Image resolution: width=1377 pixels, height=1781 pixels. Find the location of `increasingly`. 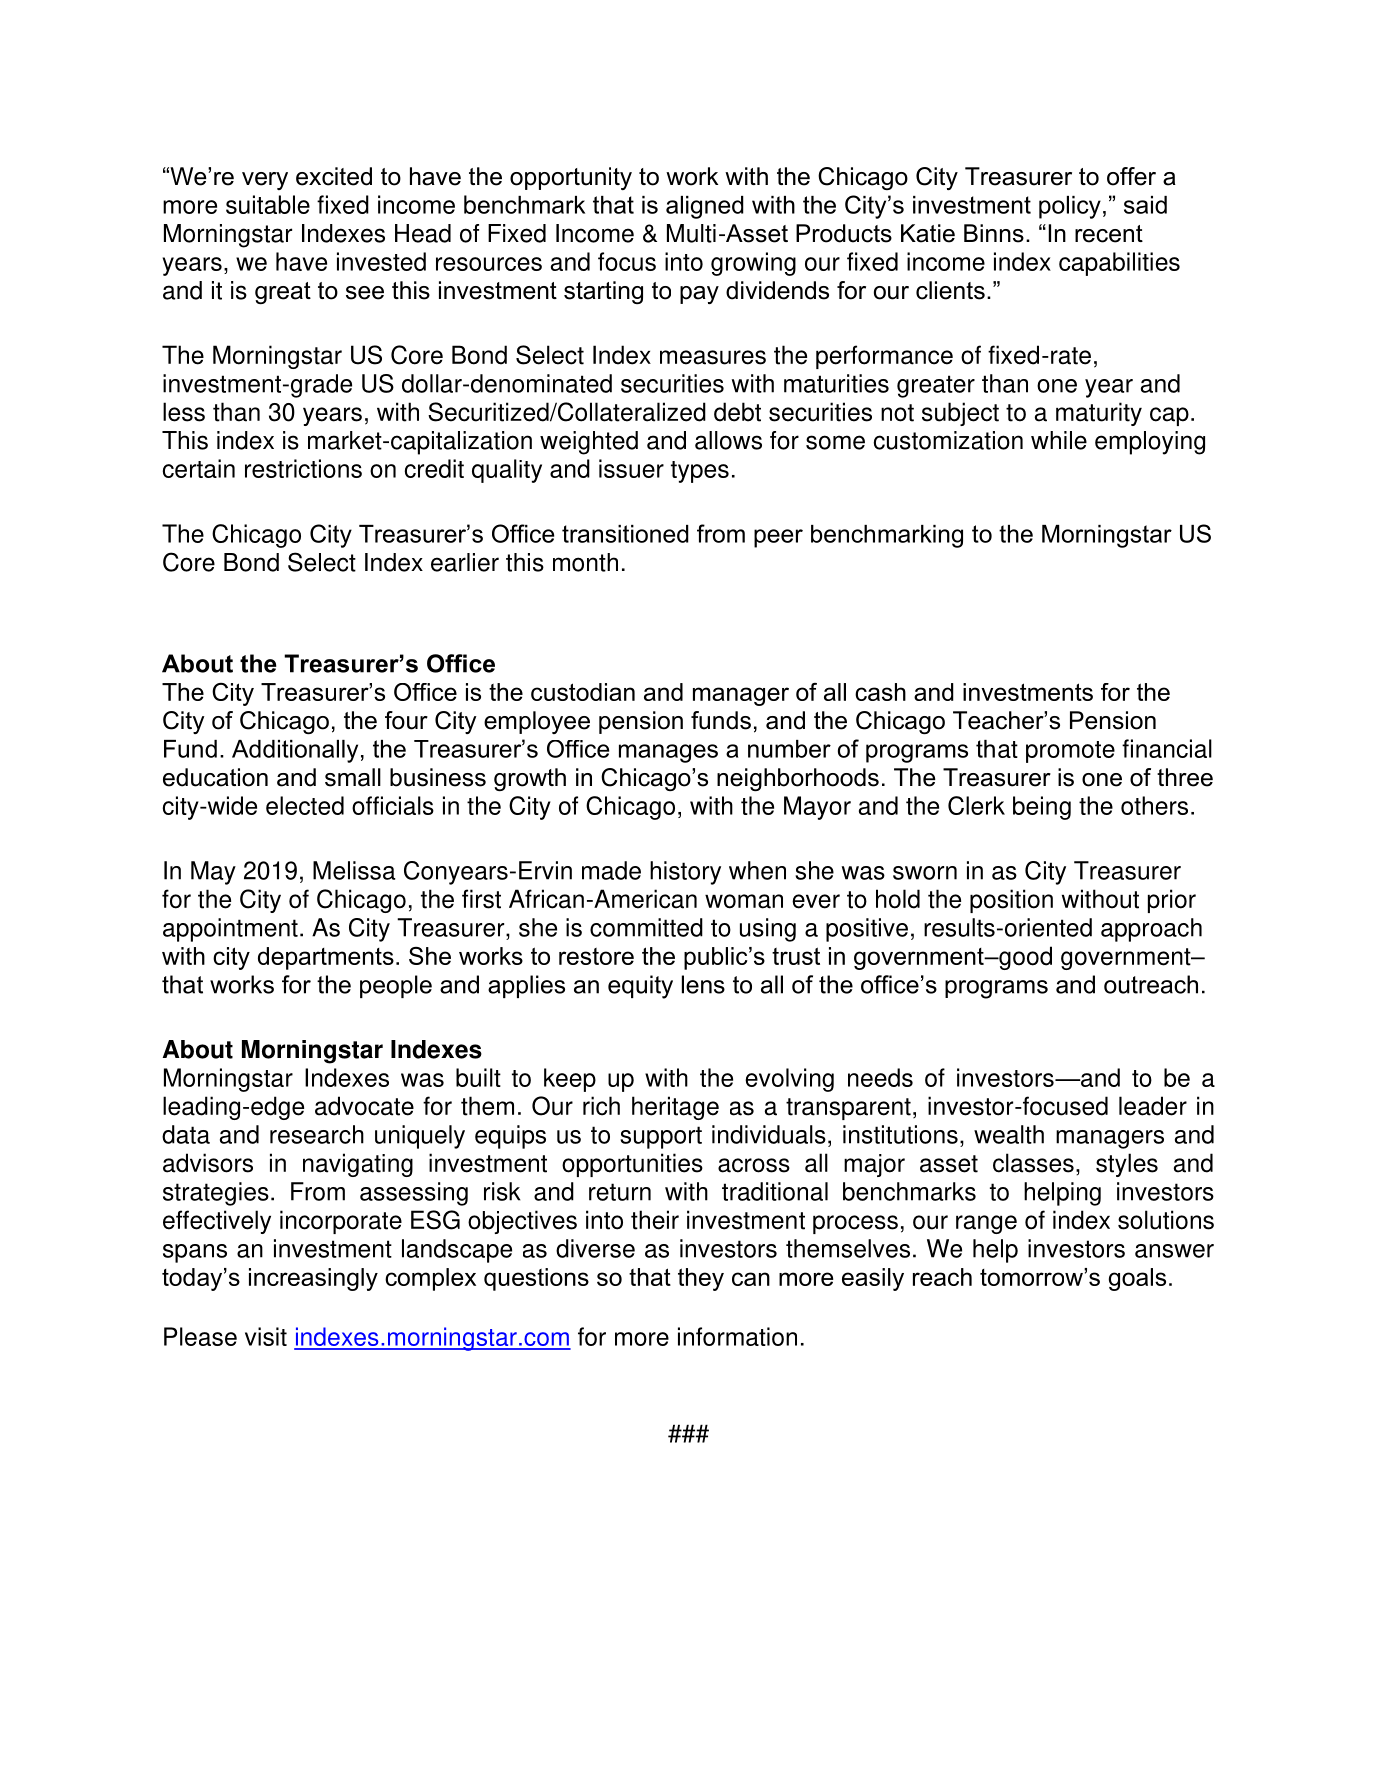

increasingly is located at coordinates (313, 1279).
